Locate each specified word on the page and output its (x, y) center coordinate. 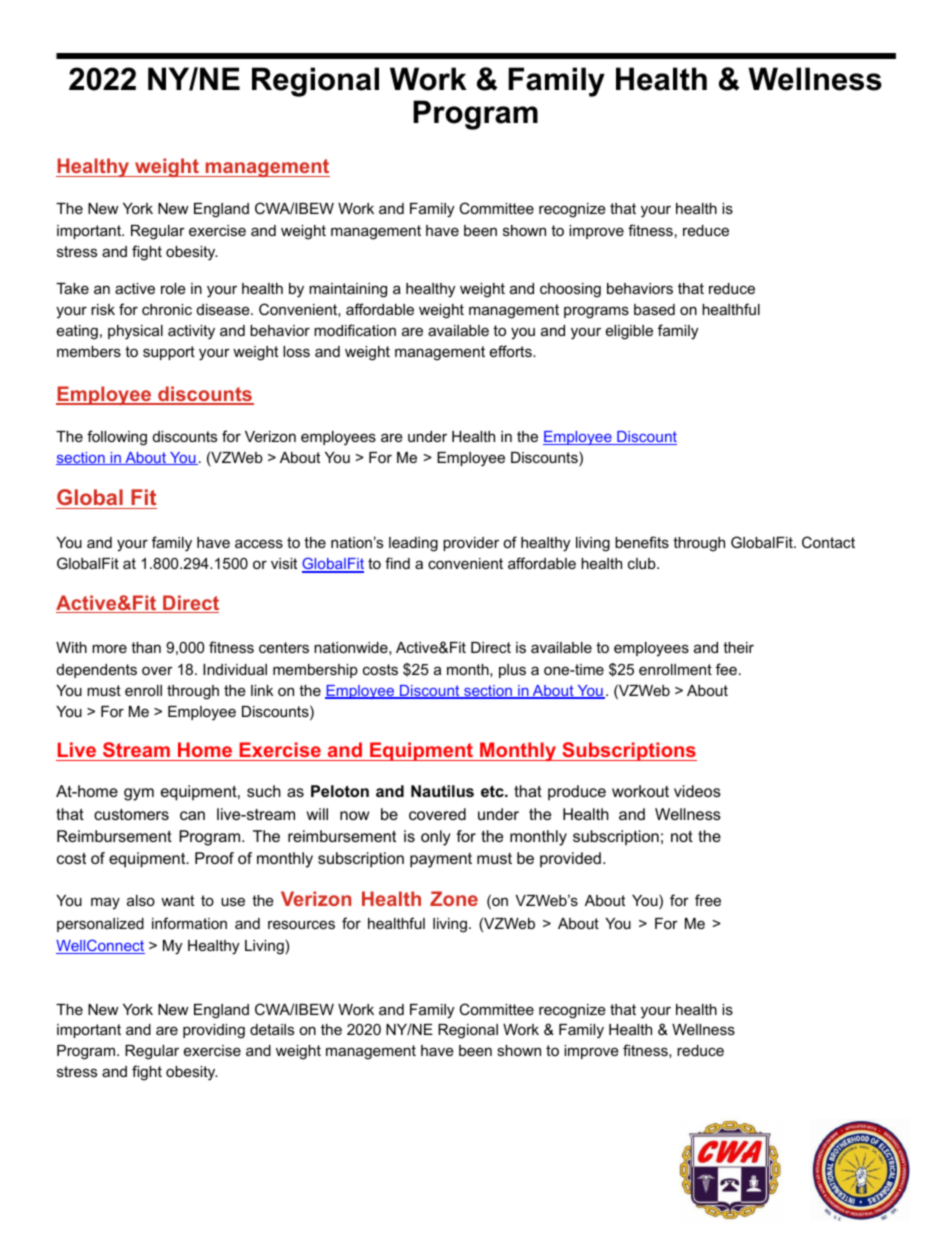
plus (512, 671)
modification (355, 330)
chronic (167, 309)
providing (214, 1031)
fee (726, 669)
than (146, 647)
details (272, 1029)
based (654, 309)
